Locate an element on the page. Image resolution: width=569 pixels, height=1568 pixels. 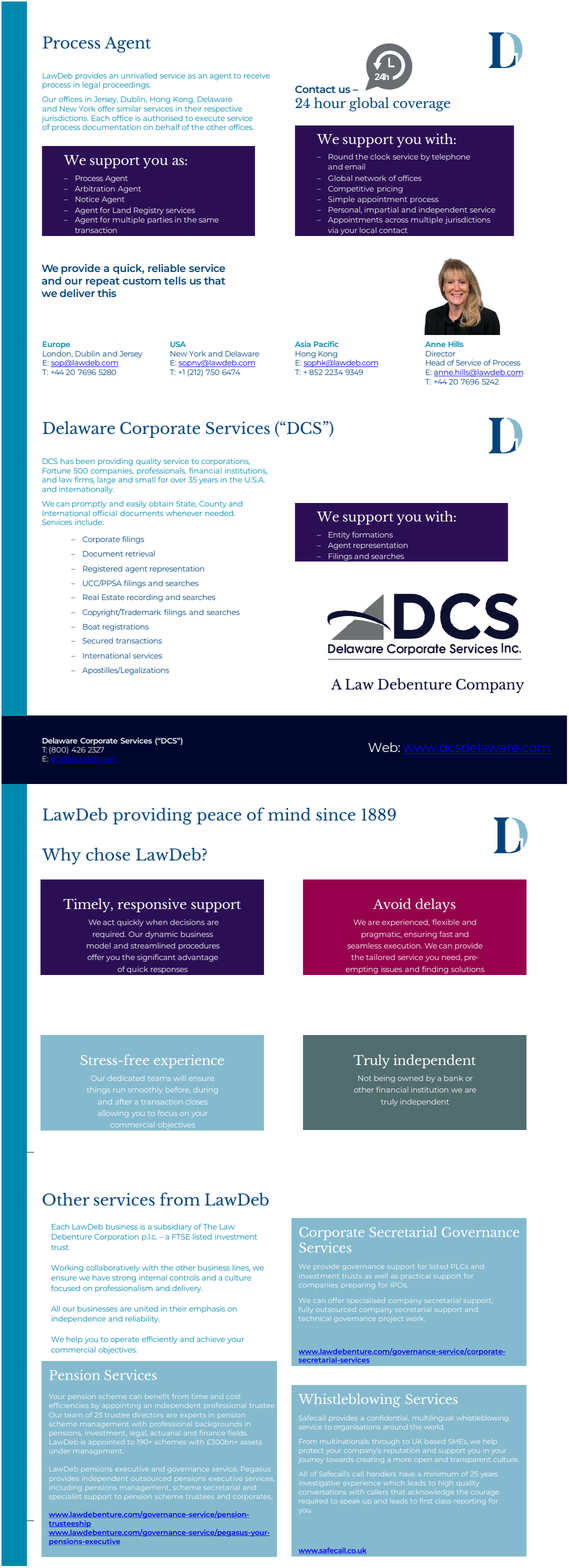
similar is located at coordinates (129, 109).
